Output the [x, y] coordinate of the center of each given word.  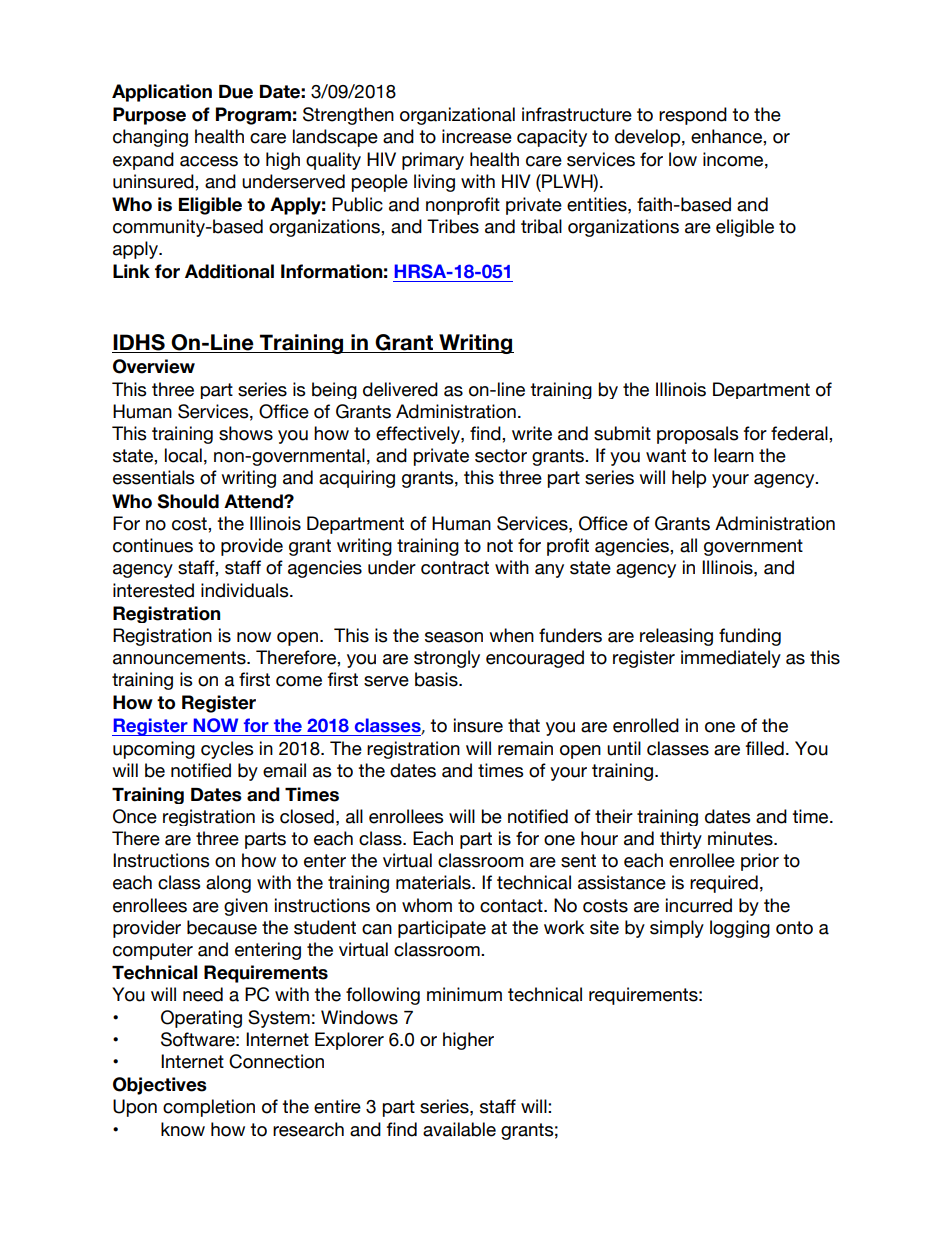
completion [209, 1108]
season [454, 637]
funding [750, 637]
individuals [246, 590]
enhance [727, 136]
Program [253, 116]
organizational [457, 116]
